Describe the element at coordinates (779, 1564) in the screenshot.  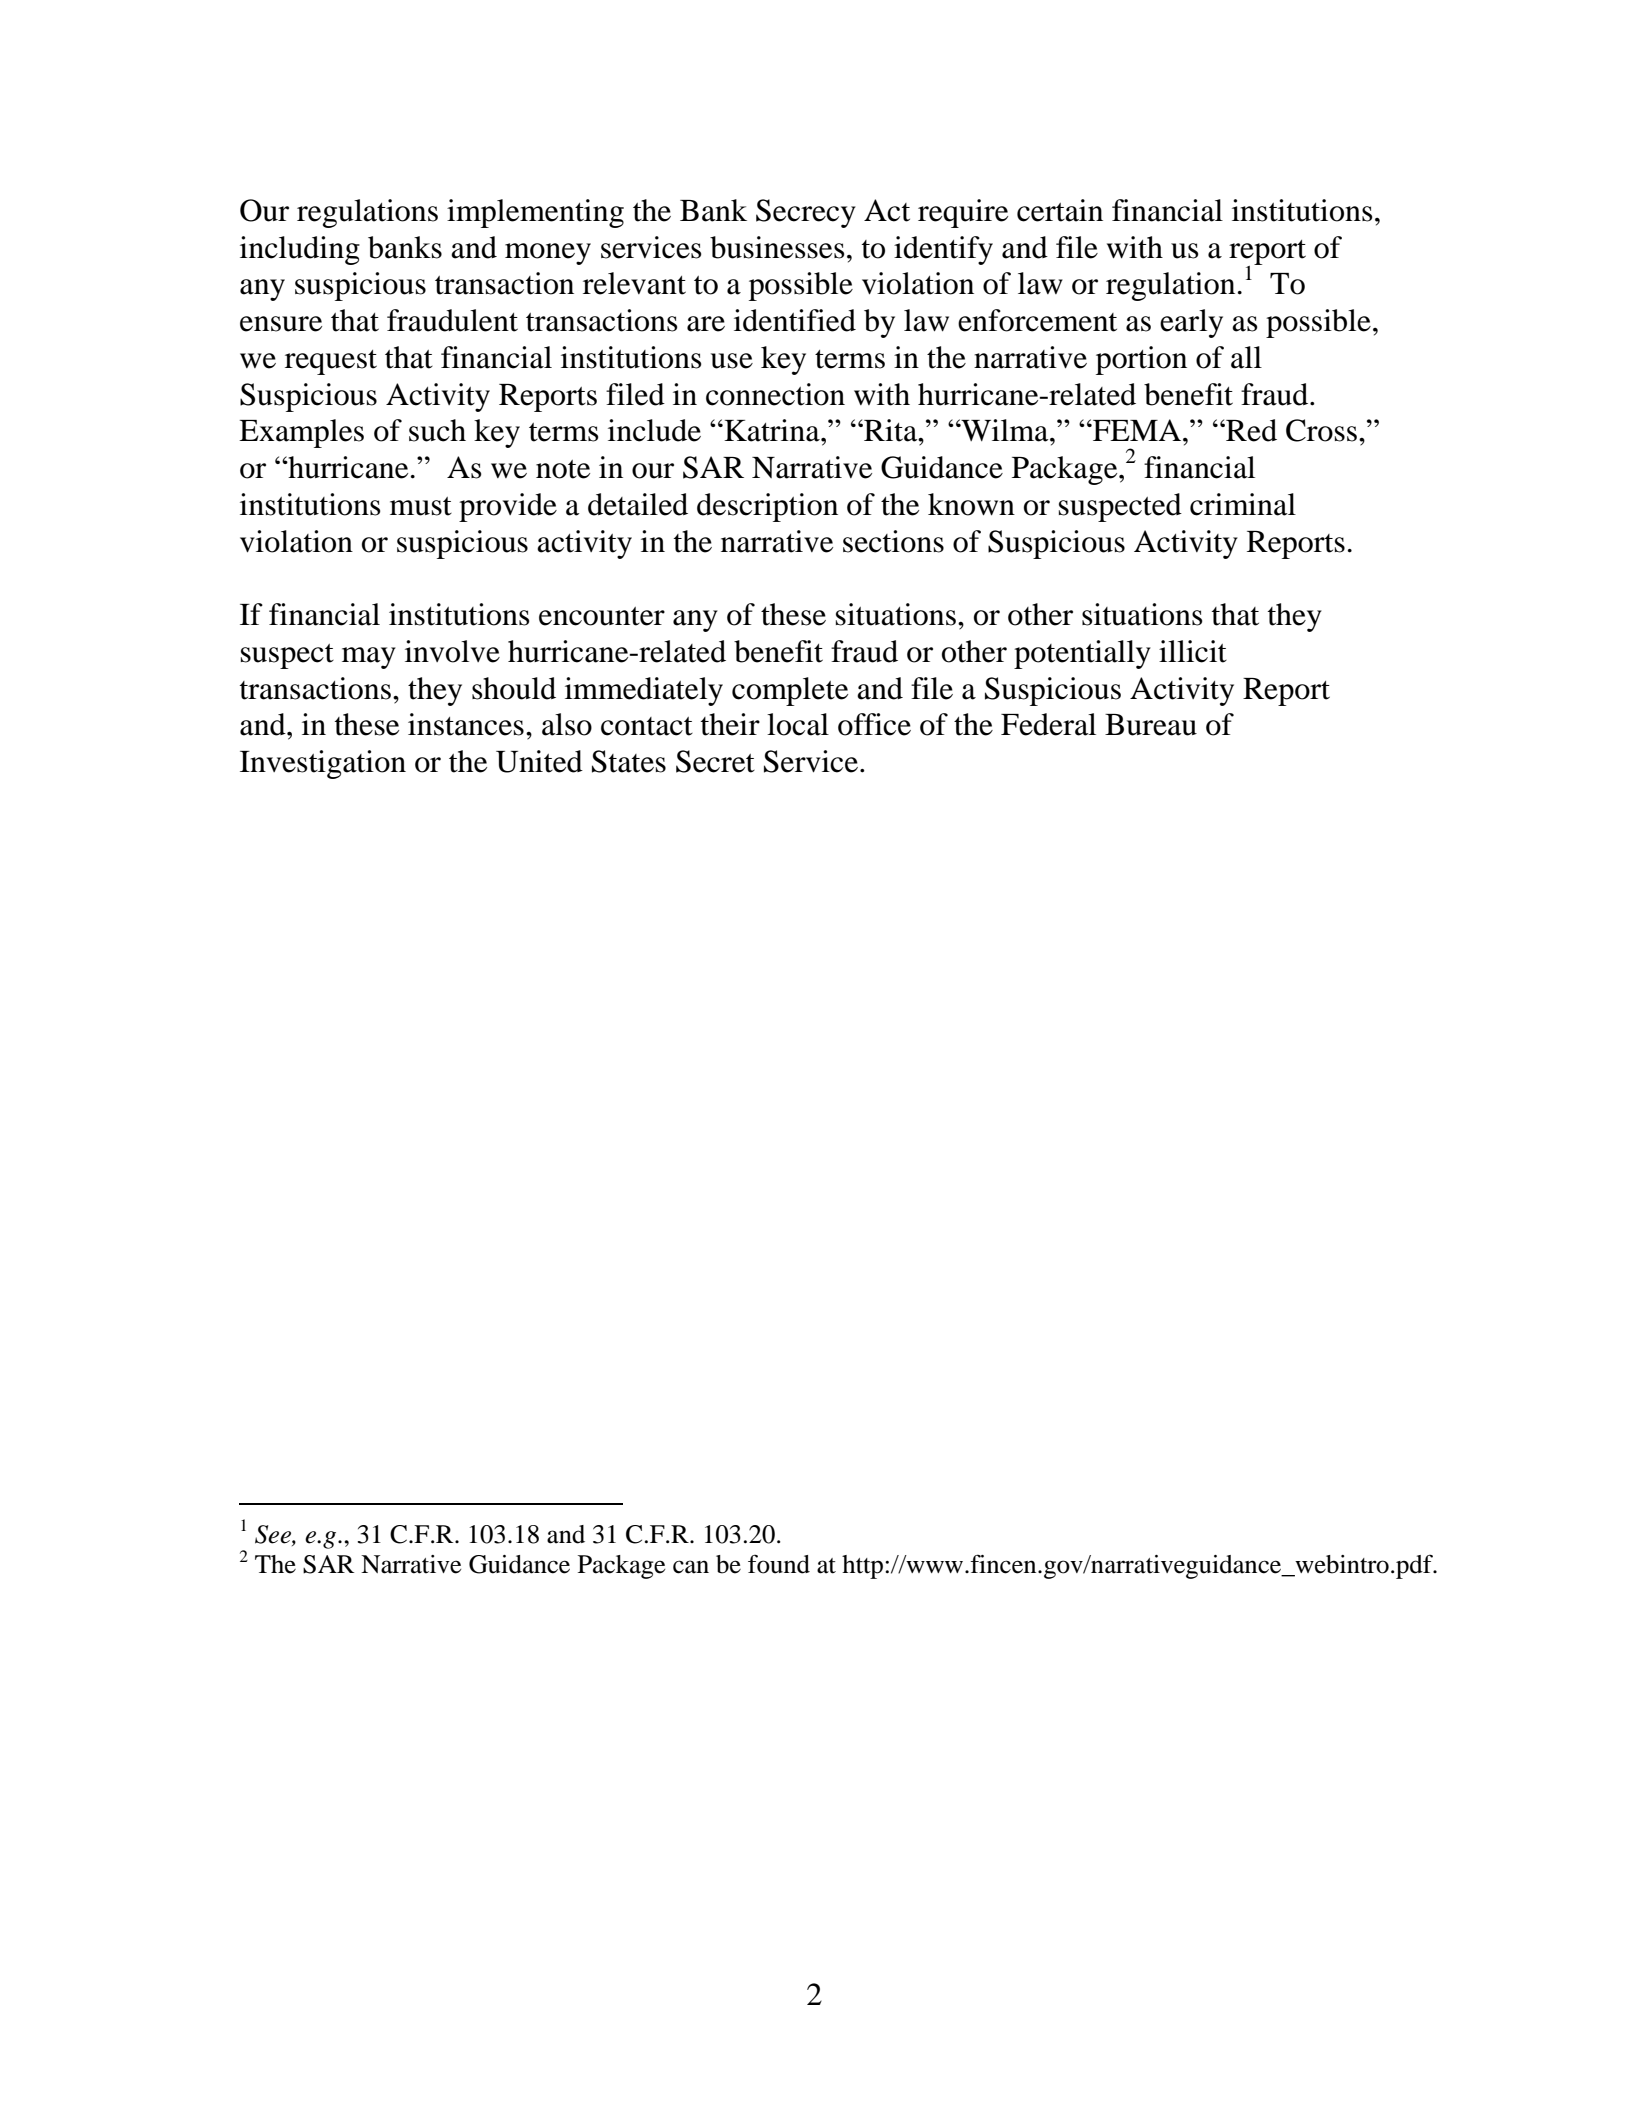
I see `found` at that location.
